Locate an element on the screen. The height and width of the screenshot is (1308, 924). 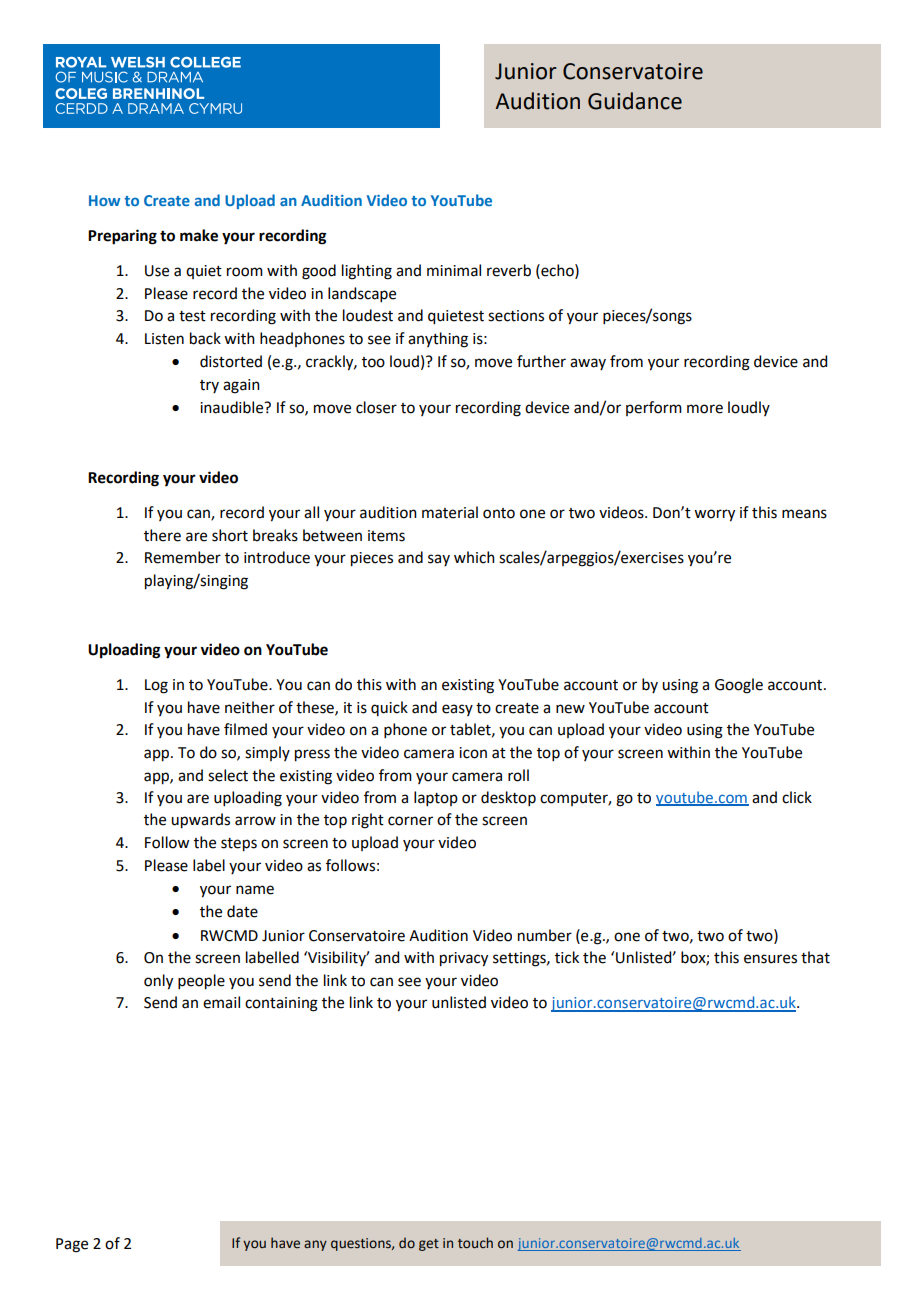
material is located at coordinates (450, 512).
